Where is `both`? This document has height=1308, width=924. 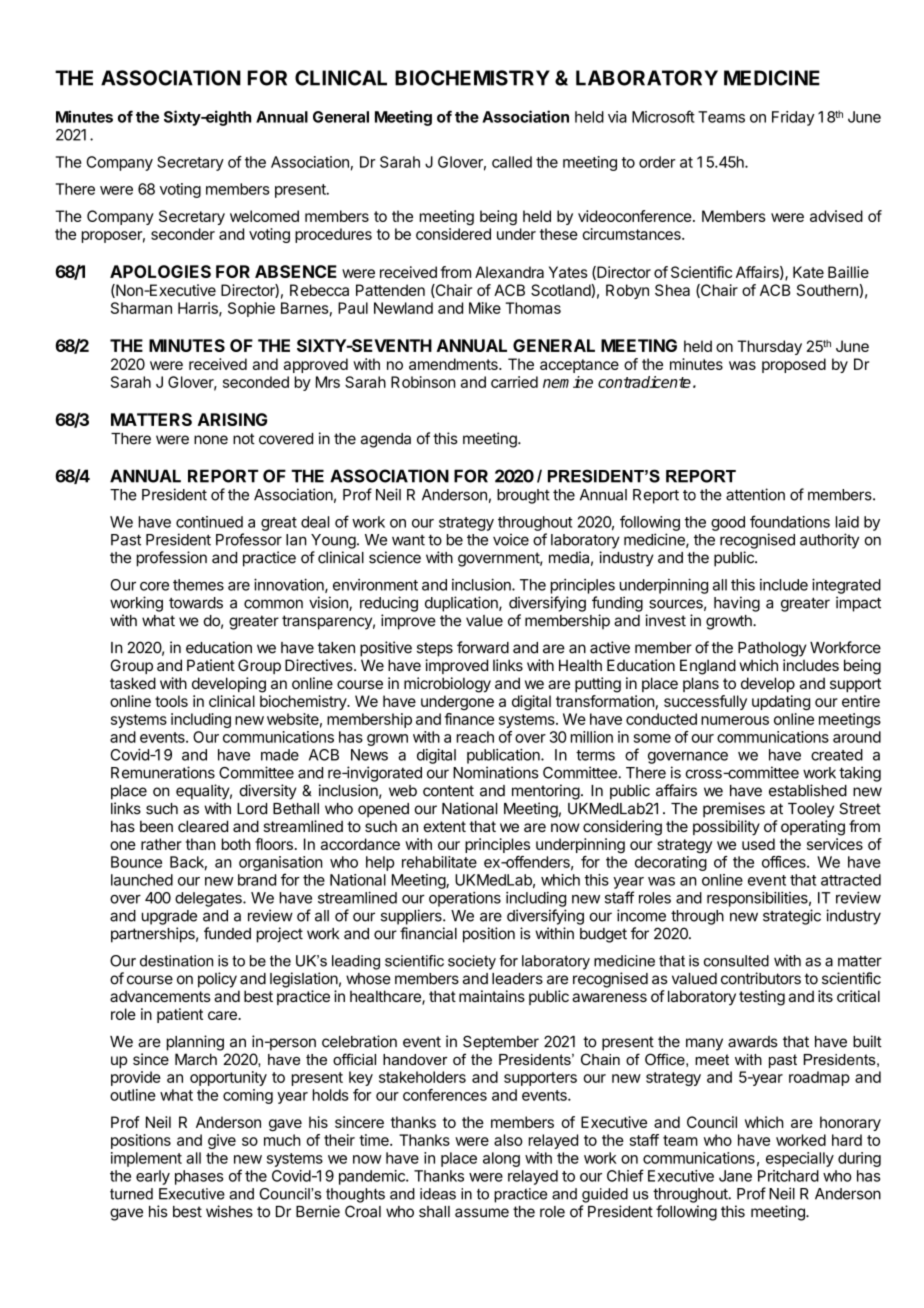 both is located at coordinates (236, 844).
